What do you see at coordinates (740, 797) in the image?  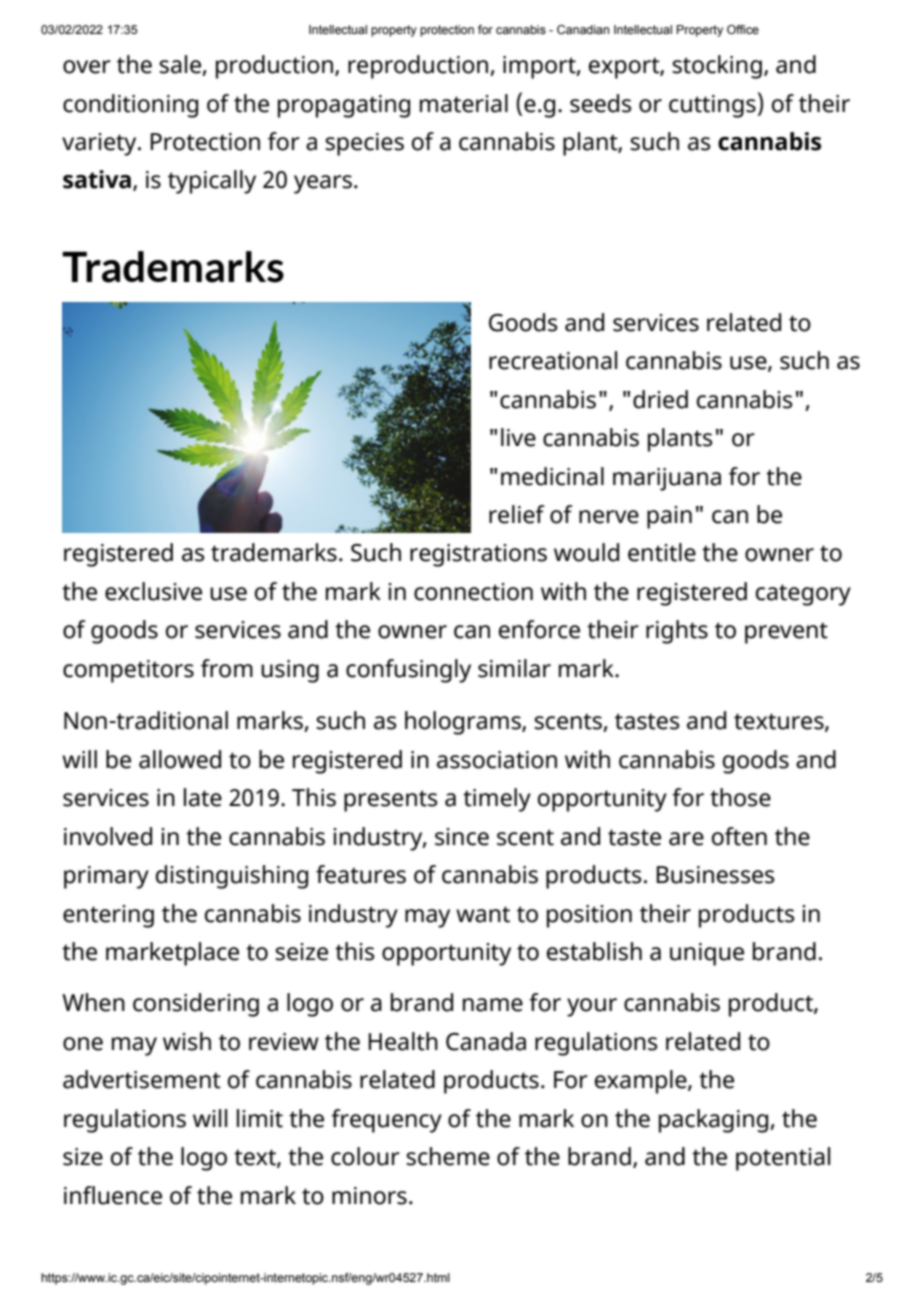 I see `those` at bounding box center [740, 797].
